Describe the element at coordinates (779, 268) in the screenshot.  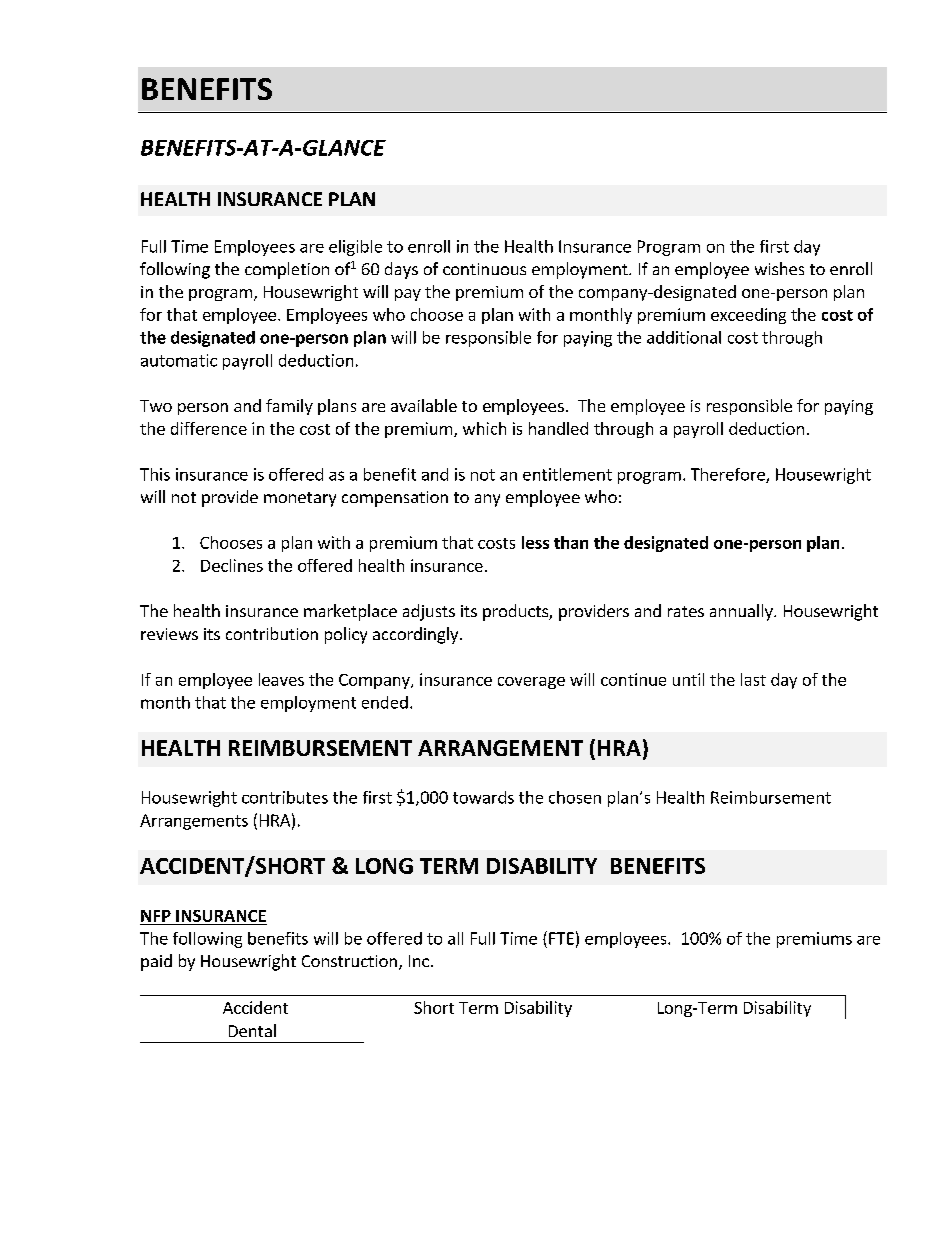
I see `wishes` at that location.
